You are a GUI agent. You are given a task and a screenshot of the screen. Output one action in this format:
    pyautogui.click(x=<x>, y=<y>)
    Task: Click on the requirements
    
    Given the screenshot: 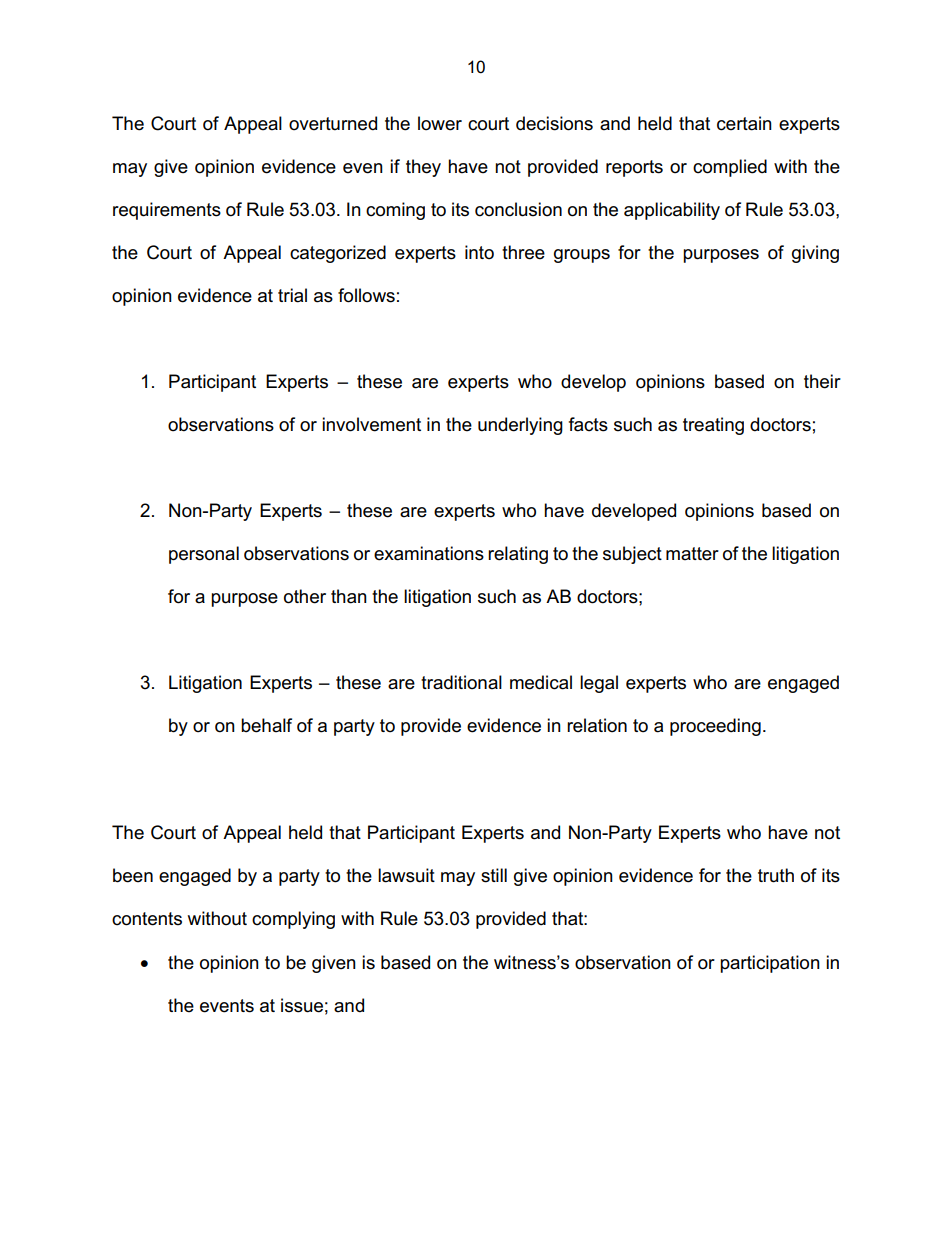 What is the action you would take?
    pyautogui.click(x=167, y=211)
